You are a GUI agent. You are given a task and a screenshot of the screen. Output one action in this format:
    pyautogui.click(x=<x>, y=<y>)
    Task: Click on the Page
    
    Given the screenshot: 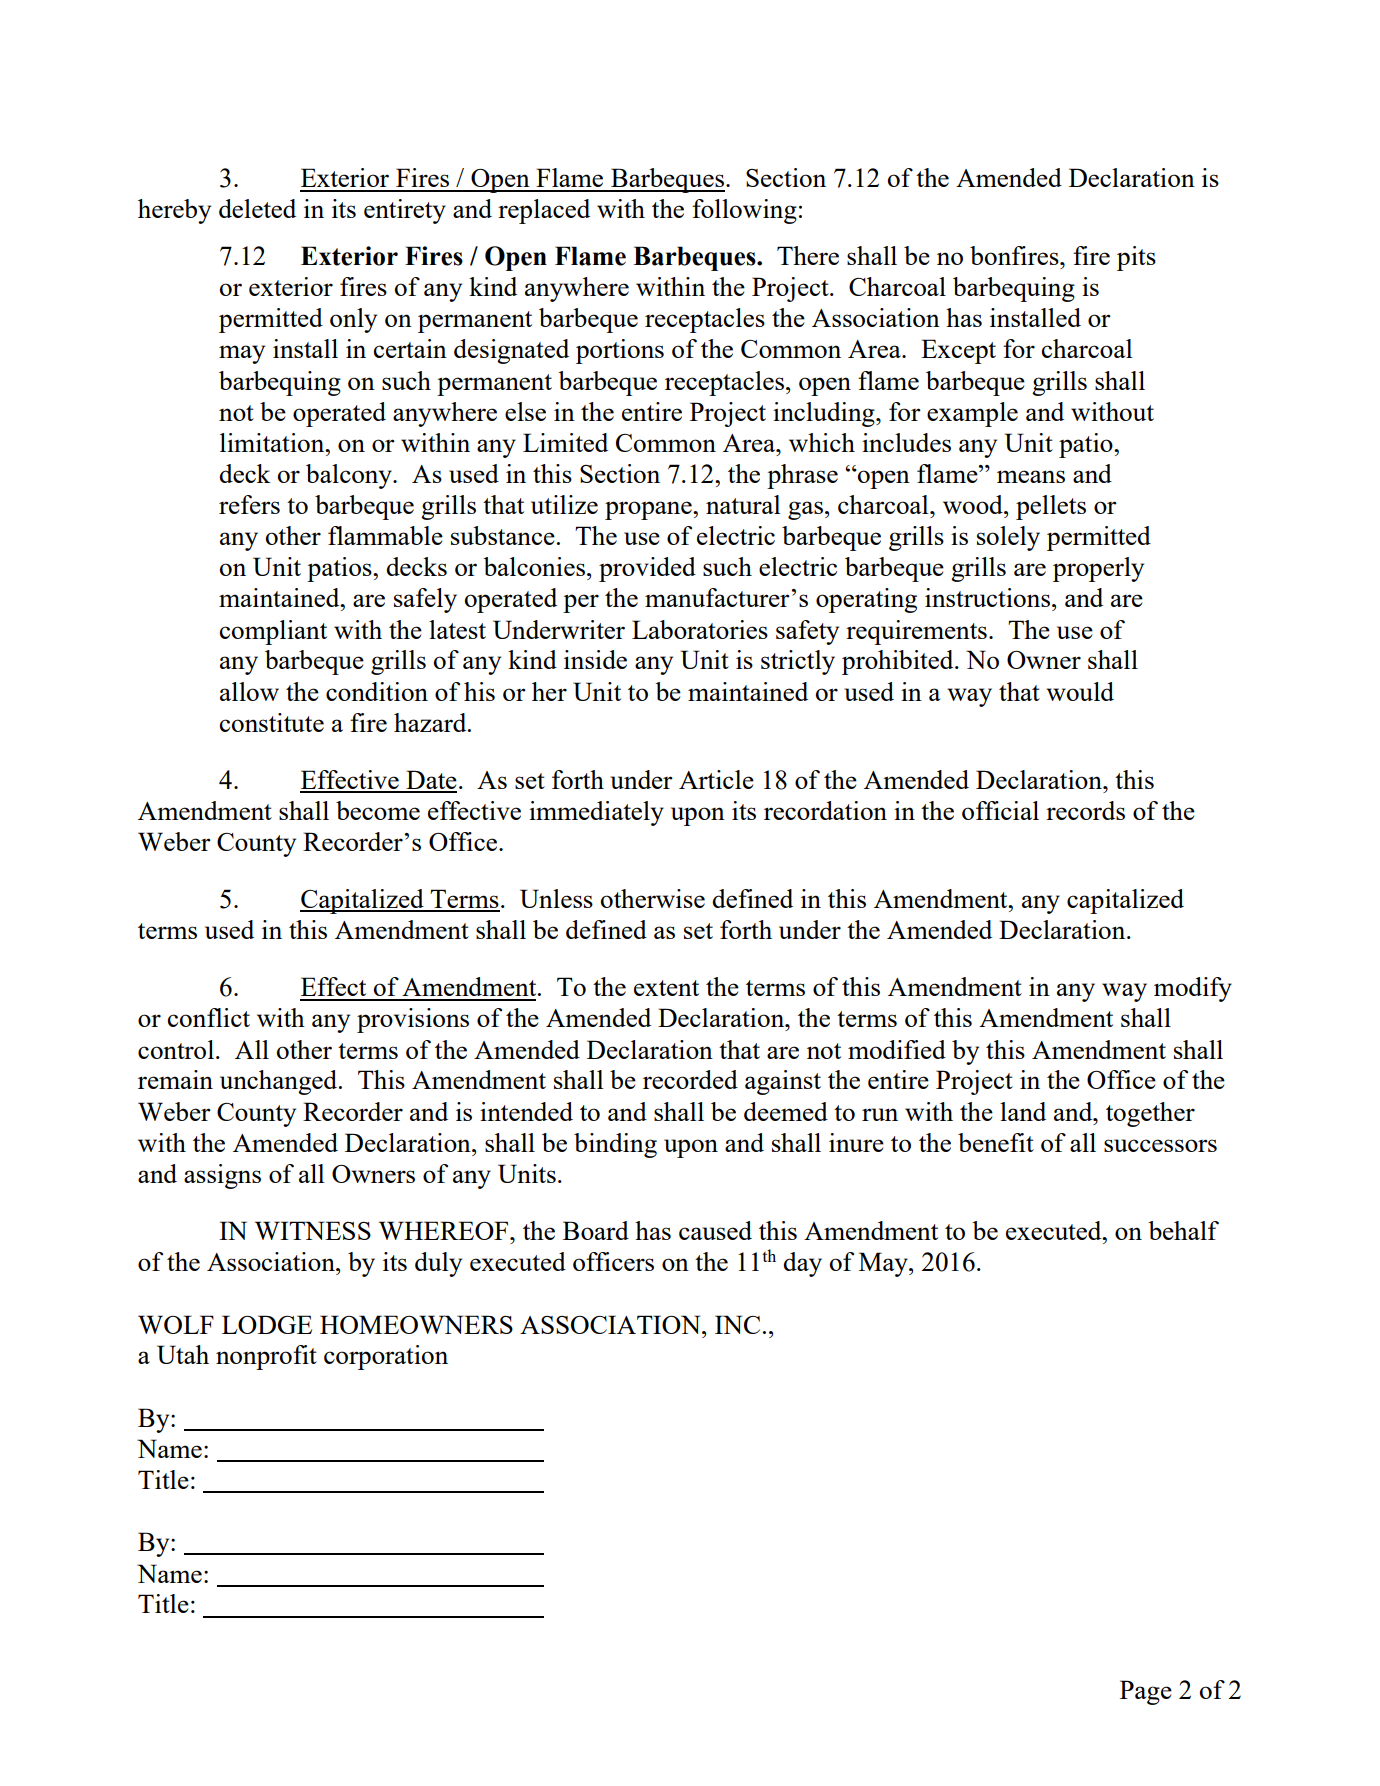 What is the action you would take?
    pyautogui.click(x=1146, y=1692)
